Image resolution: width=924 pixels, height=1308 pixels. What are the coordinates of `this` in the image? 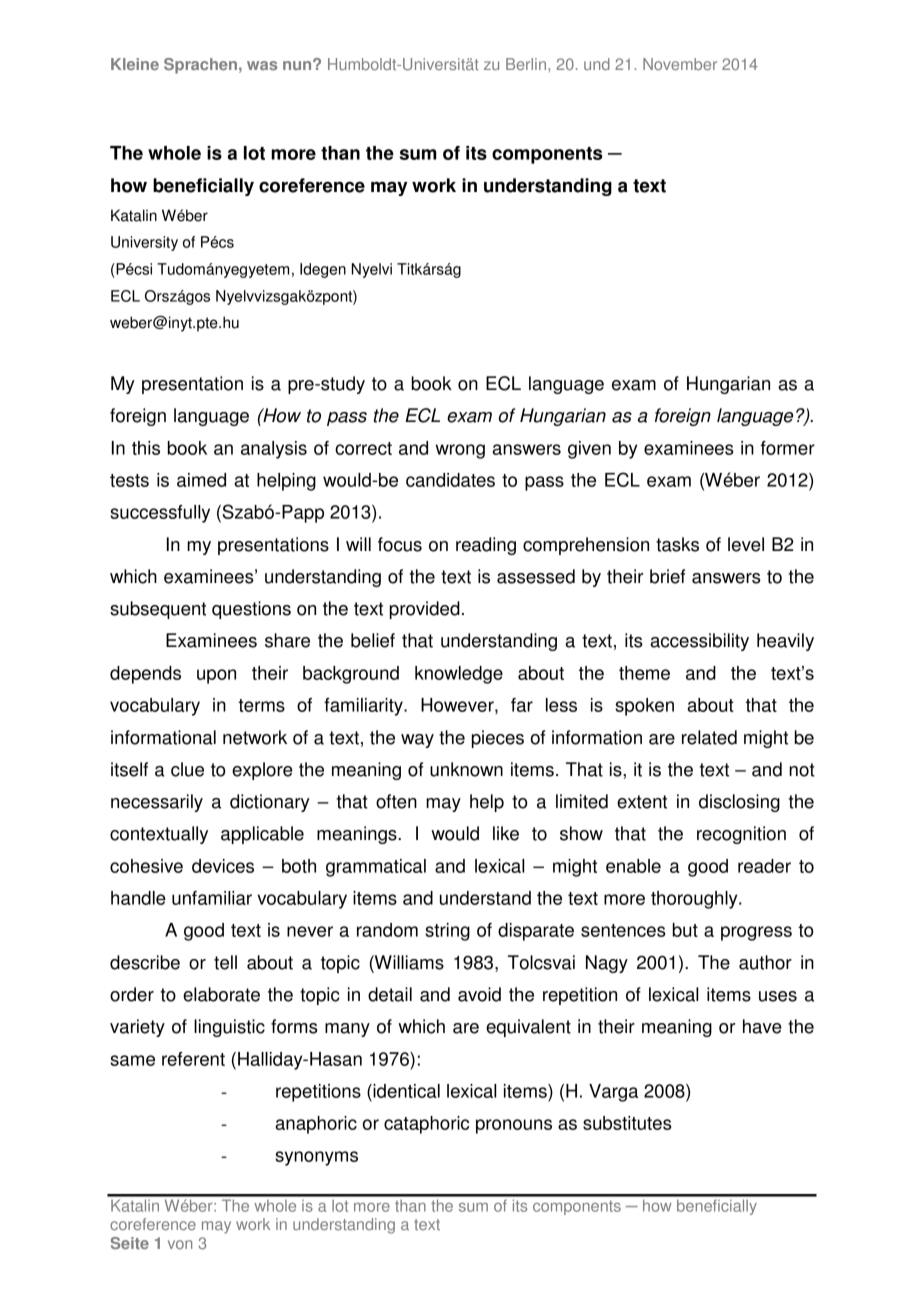 It's located at (146, 448).
